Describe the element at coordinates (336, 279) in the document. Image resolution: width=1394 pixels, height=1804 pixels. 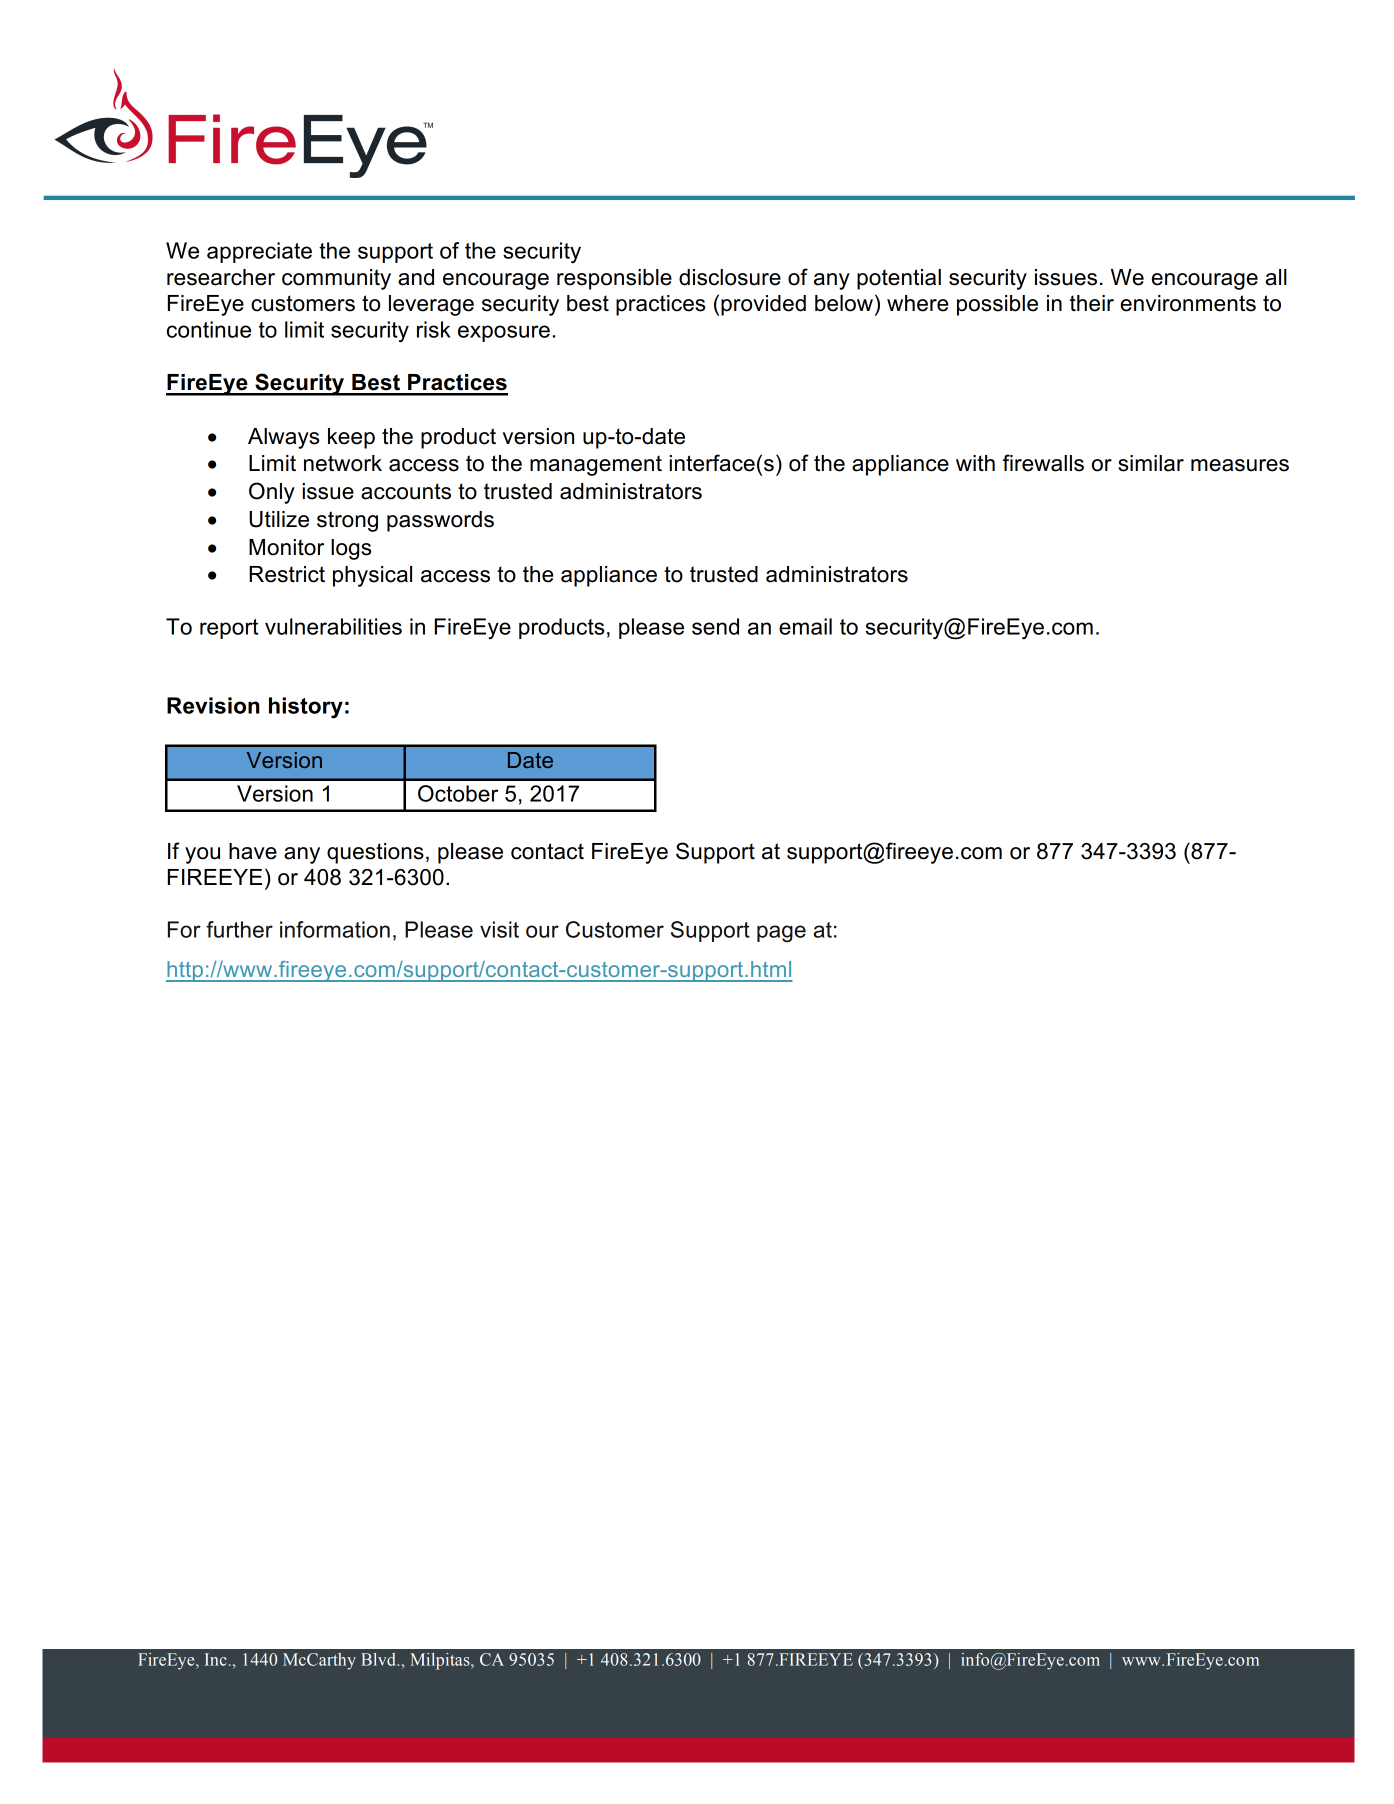
I see `community` at that location.
